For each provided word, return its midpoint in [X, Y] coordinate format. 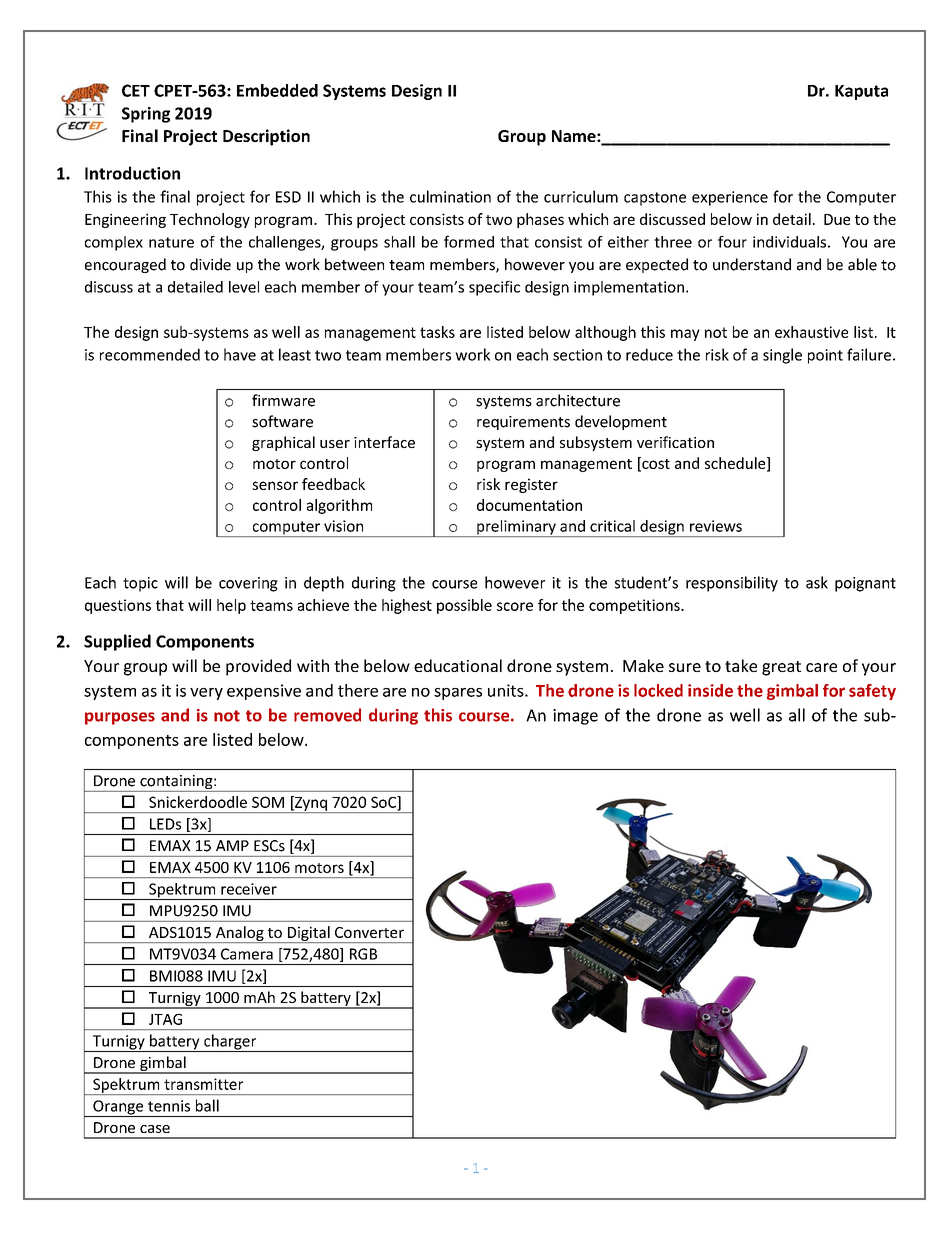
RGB [363, 954]
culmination [450, 196]
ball [207, 1105]
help [231, 606]
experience [730, 198]
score [515, 606]
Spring [146, 115]
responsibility [732, 584]
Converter [369, 932]
